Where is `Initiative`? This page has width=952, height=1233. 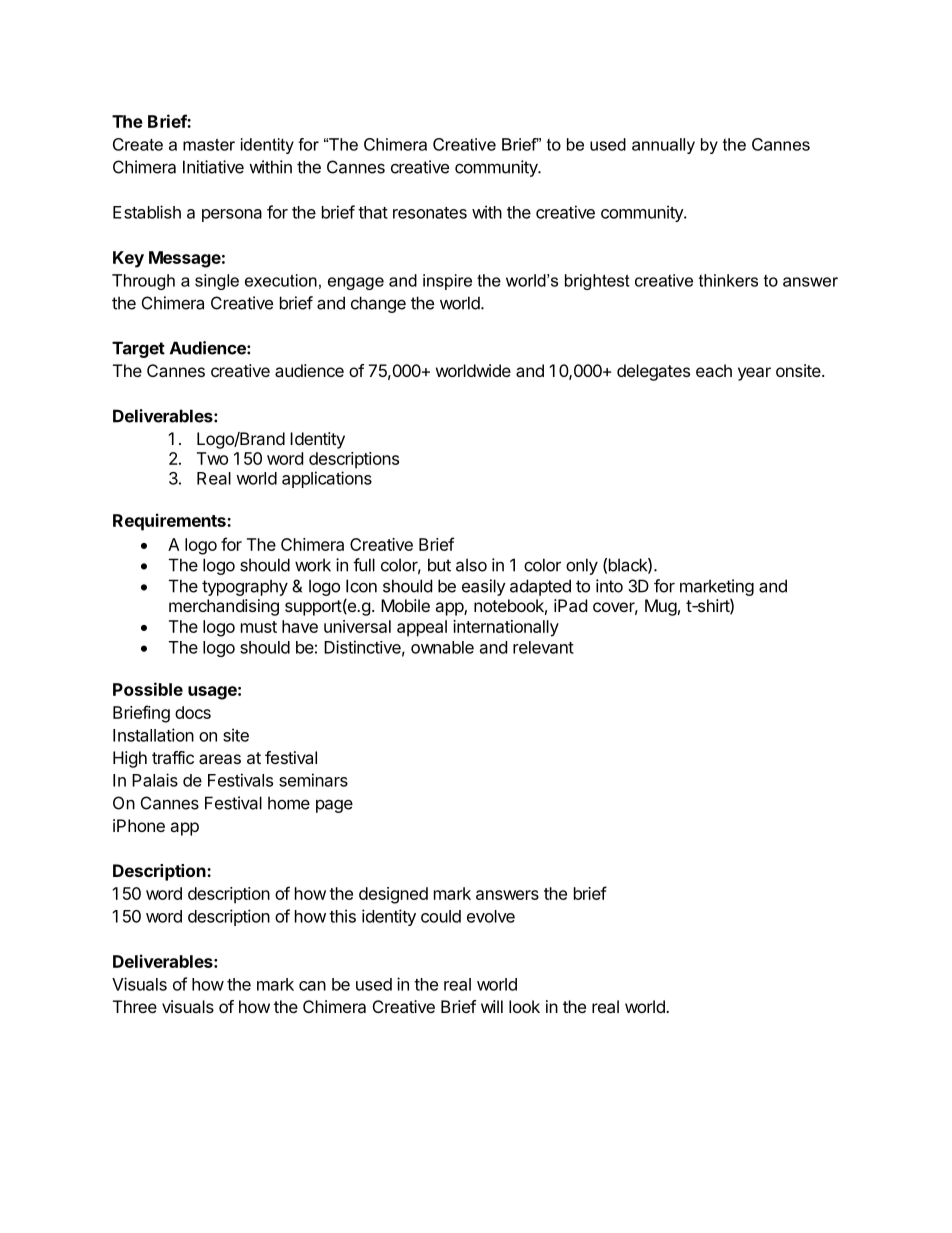
Initiative is located at coordinates (213, 167).
